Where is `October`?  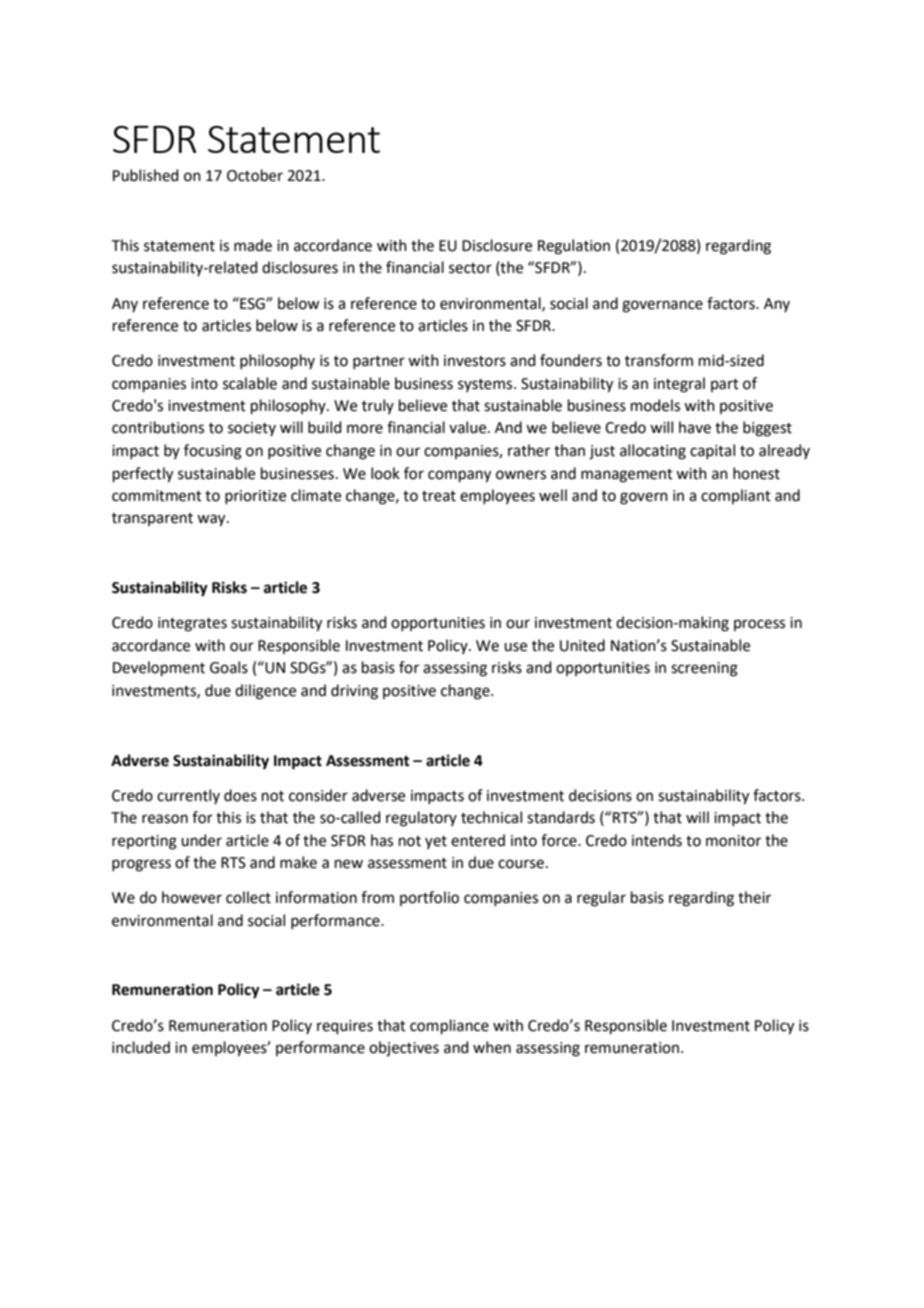
October is located at coordinates (255, 175).
